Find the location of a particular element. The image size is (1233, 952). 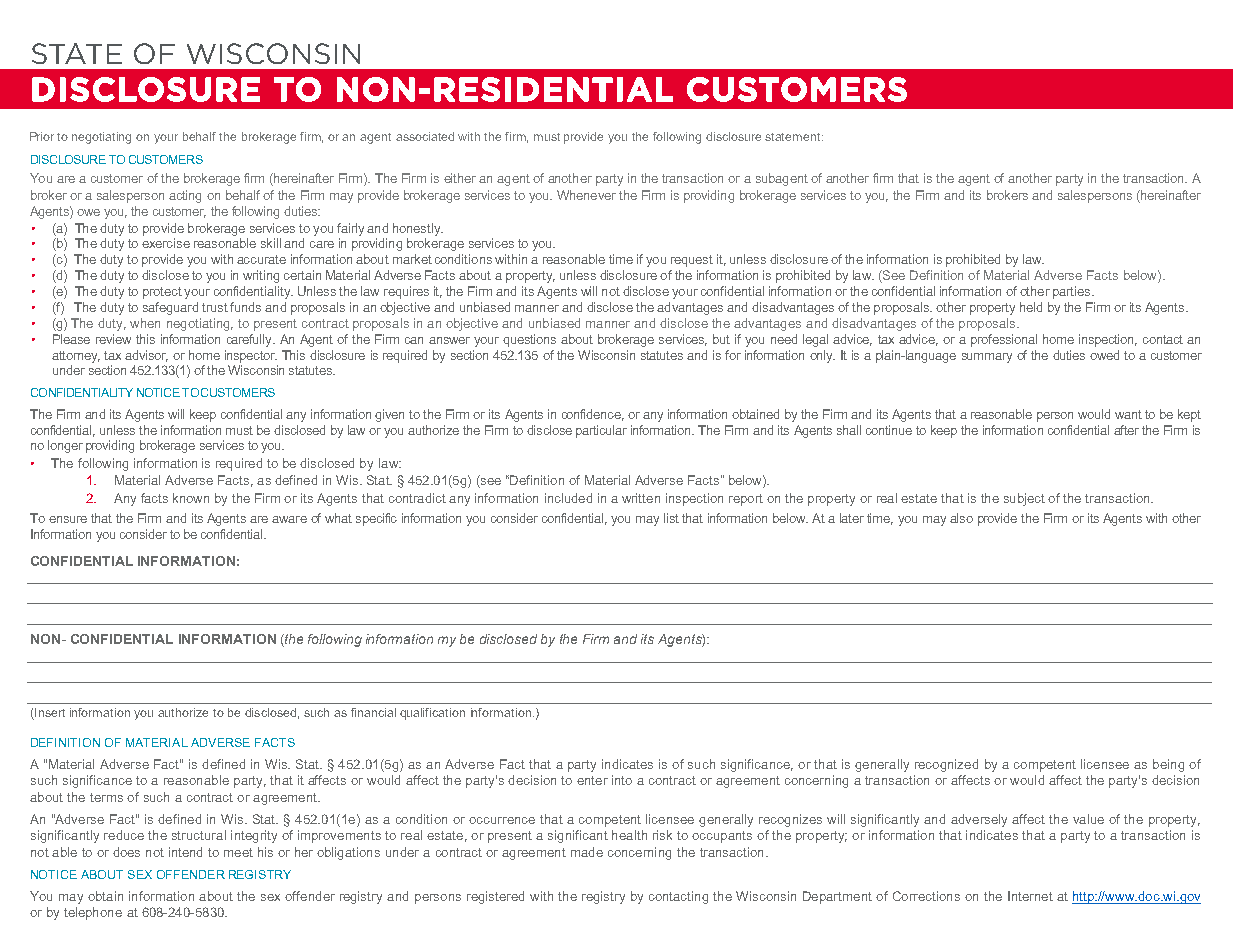

parties is located at coordinates (1073, 292).
